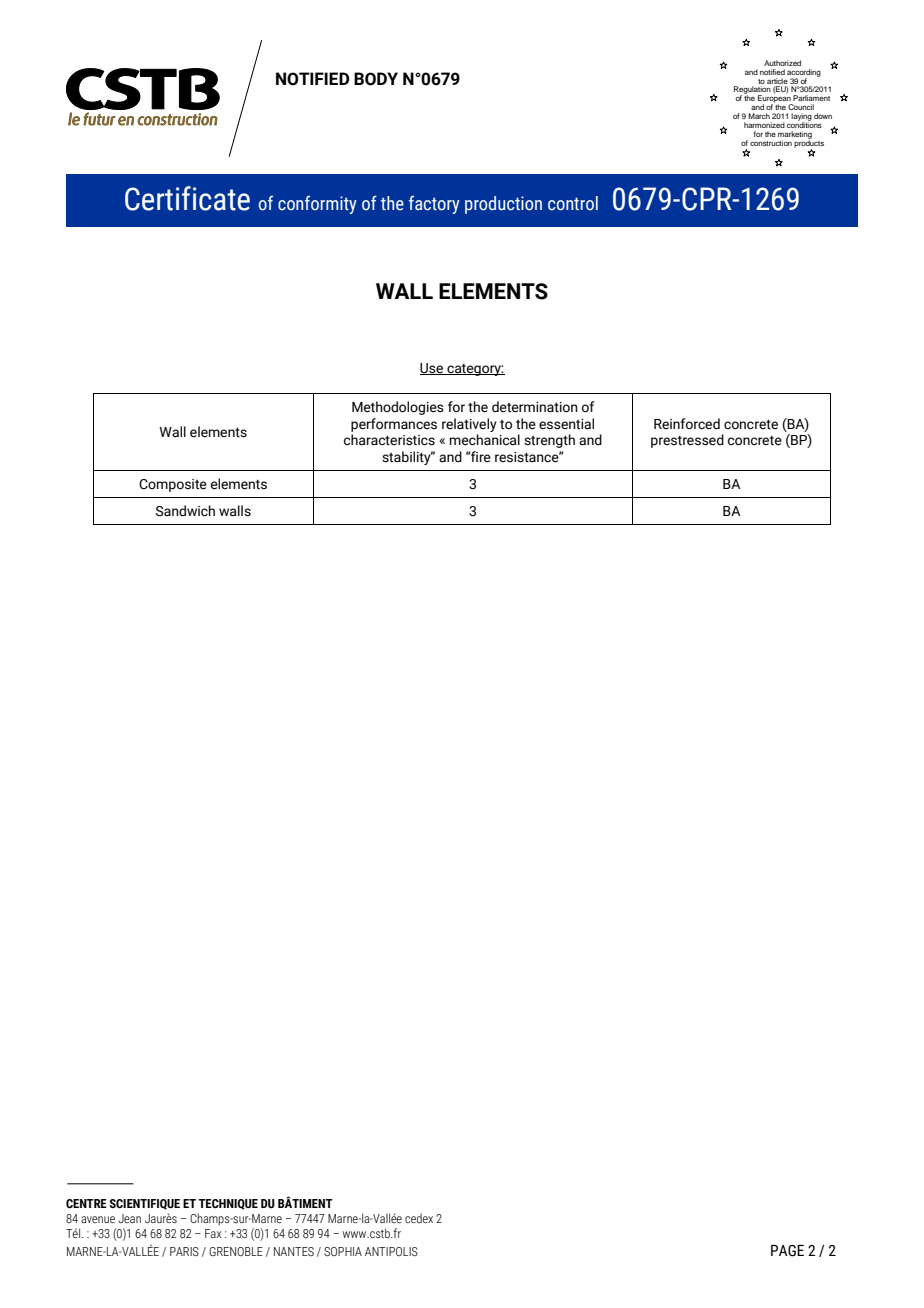  Describe the element at coordinates (485, 440) in the image. I see `mechanical` at that location.
